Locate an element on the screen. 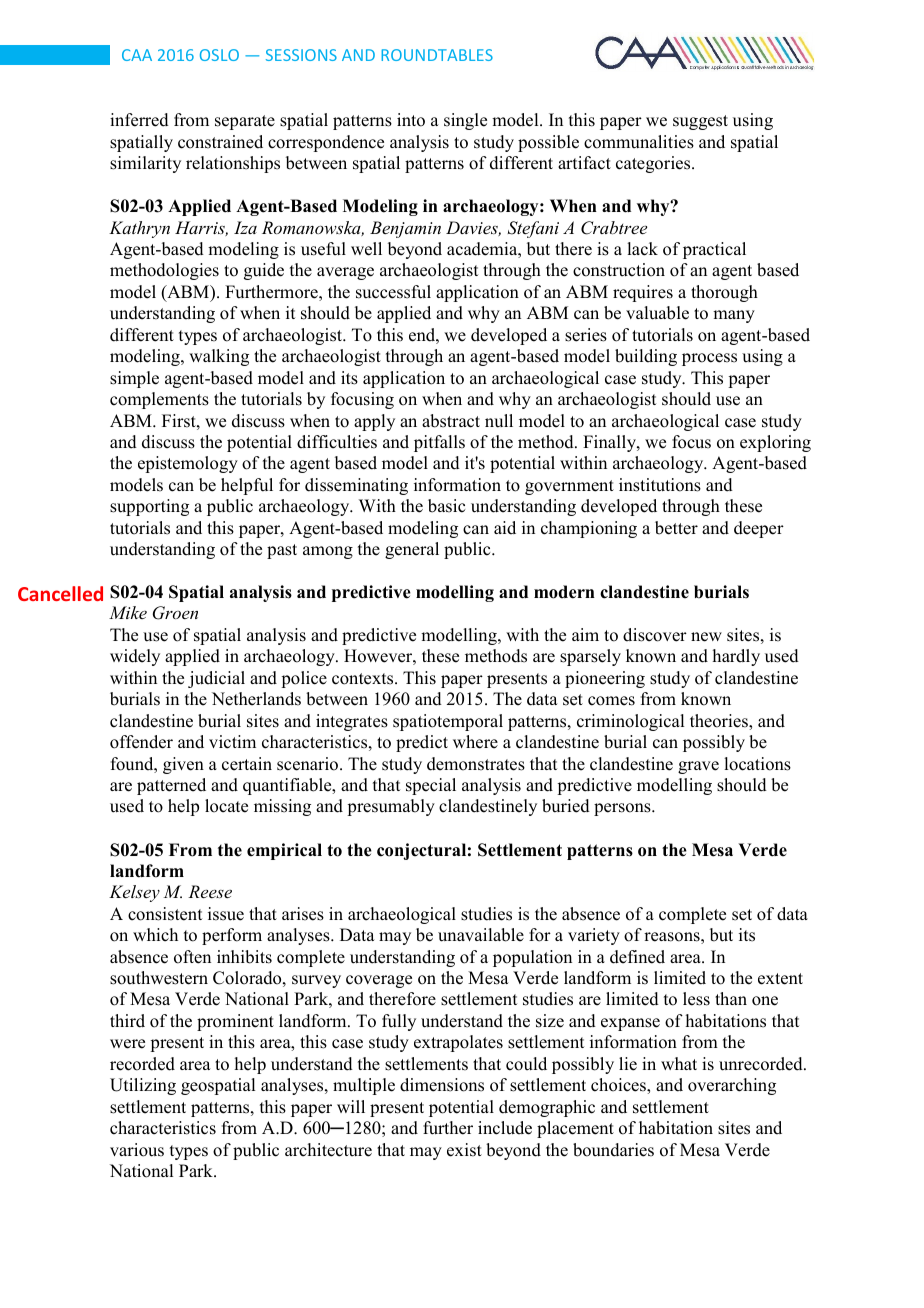 This screenshot has height=1308, width=924. dimensions is located at coordinates (442, 1085).
